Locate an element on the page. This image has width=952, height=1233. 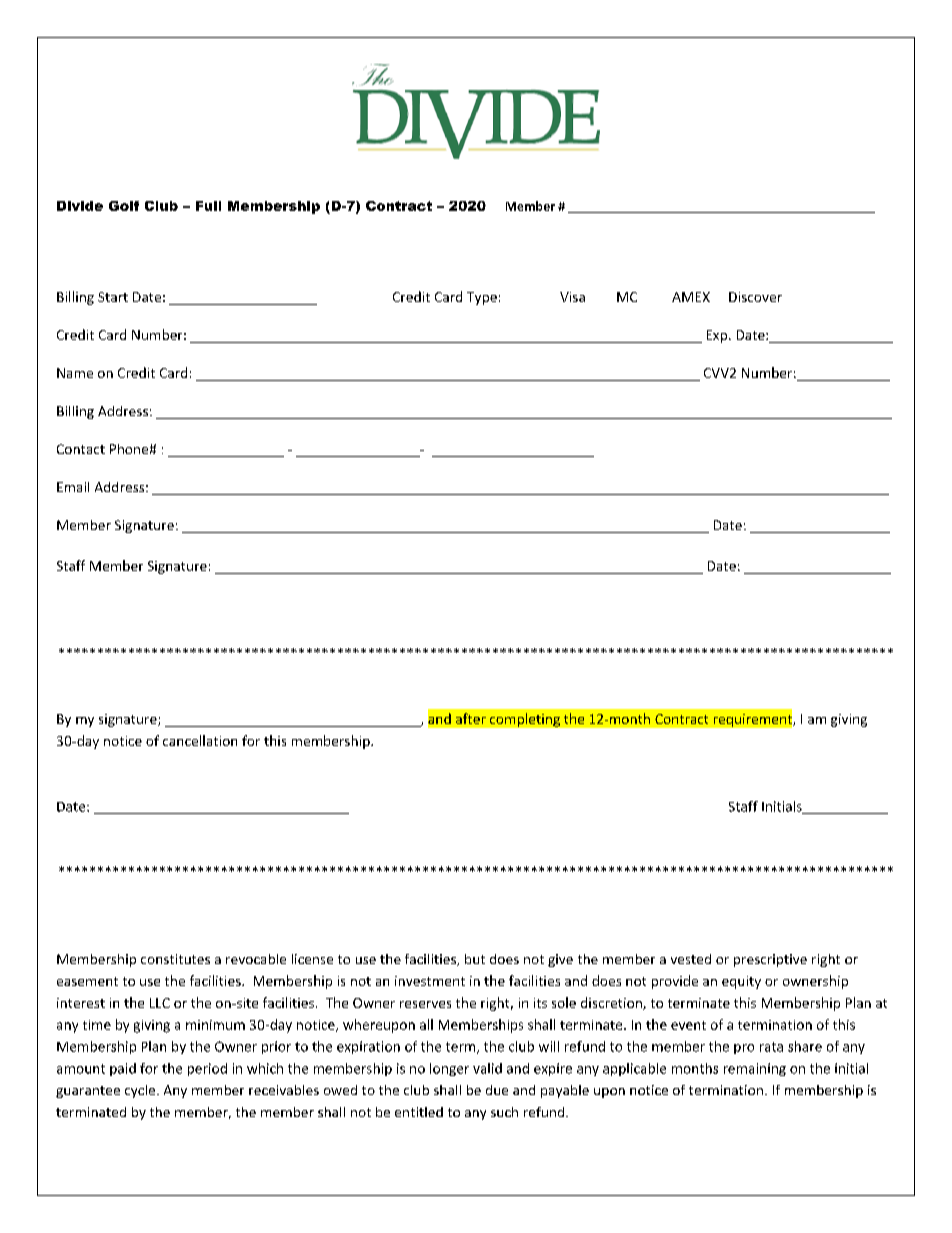
but is located at coordinates (475, 959).
